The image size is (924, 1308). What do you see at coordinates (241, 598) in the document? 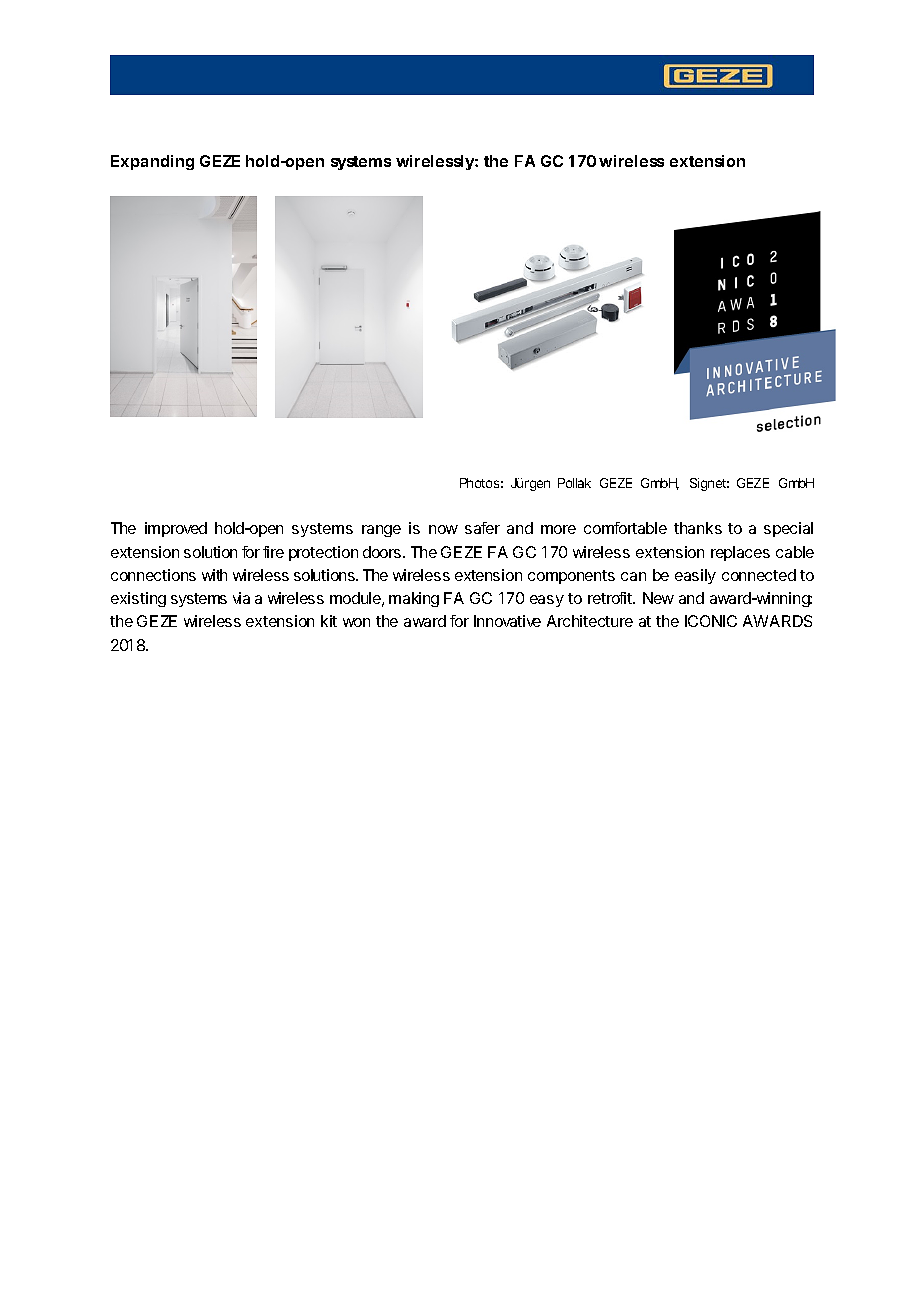
I see `via` at bounding box center [241, 598].
